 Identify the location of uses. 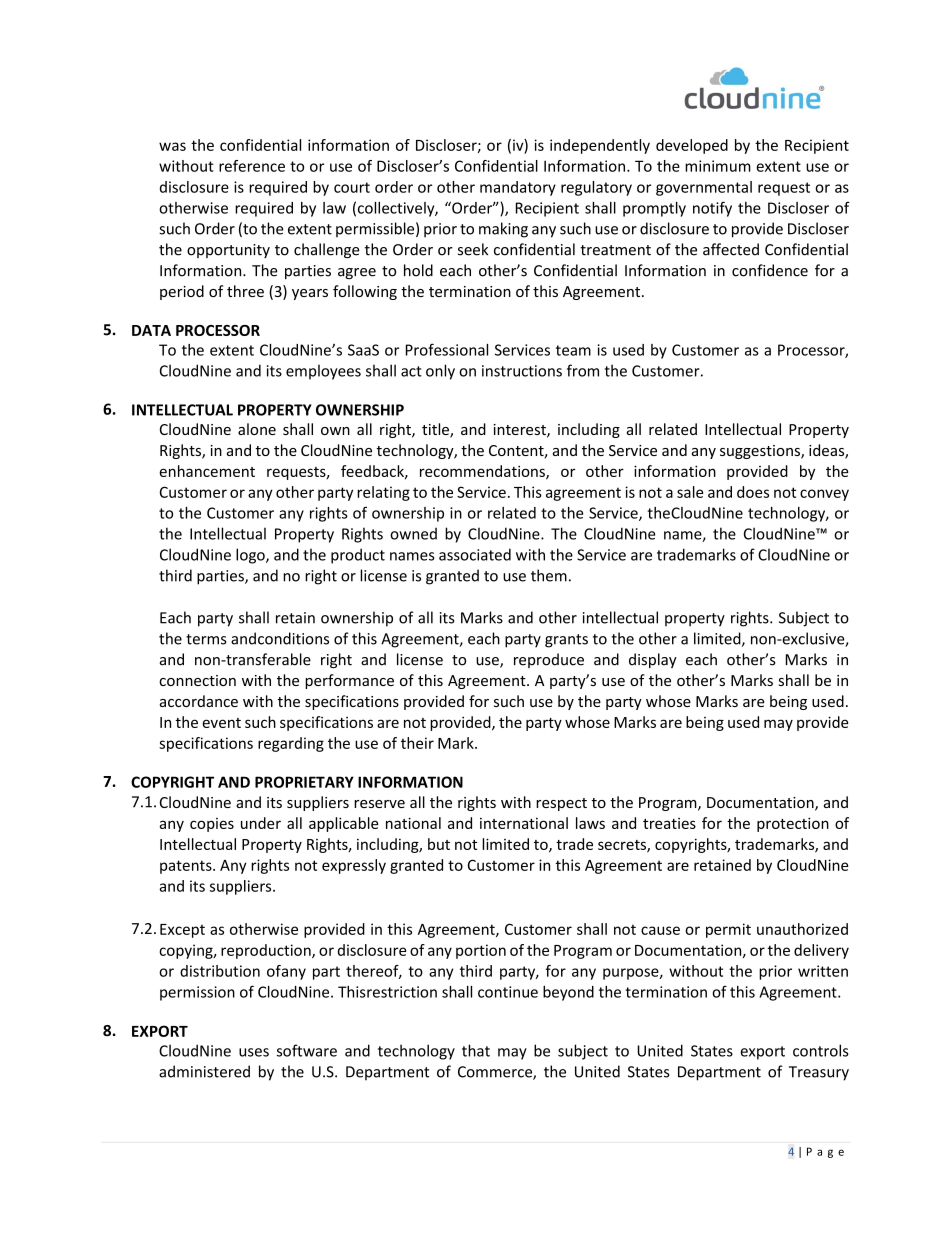
(254, 1052).
